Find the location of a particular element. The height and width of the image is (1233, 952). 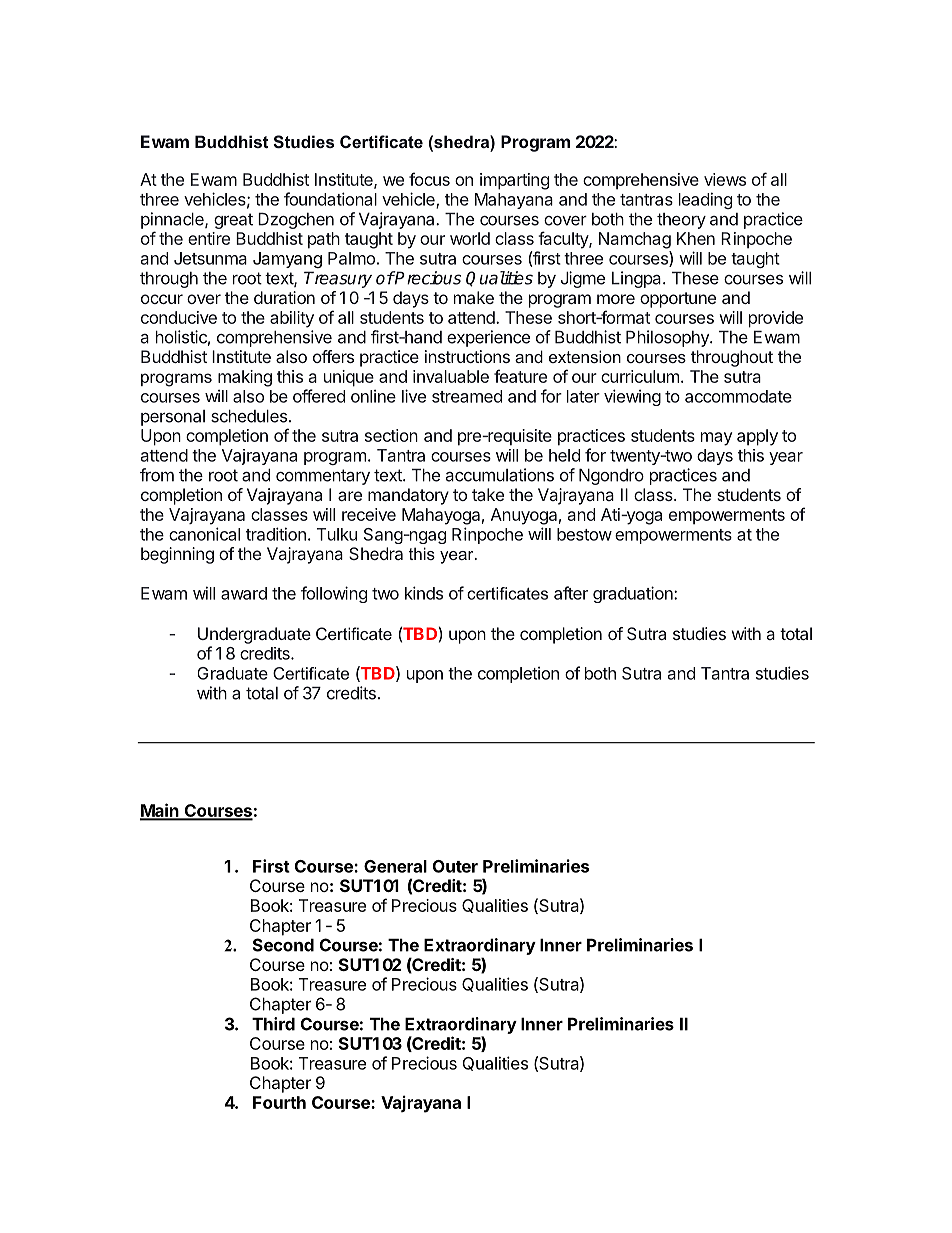

leading is located at coordinates (705, 200).
